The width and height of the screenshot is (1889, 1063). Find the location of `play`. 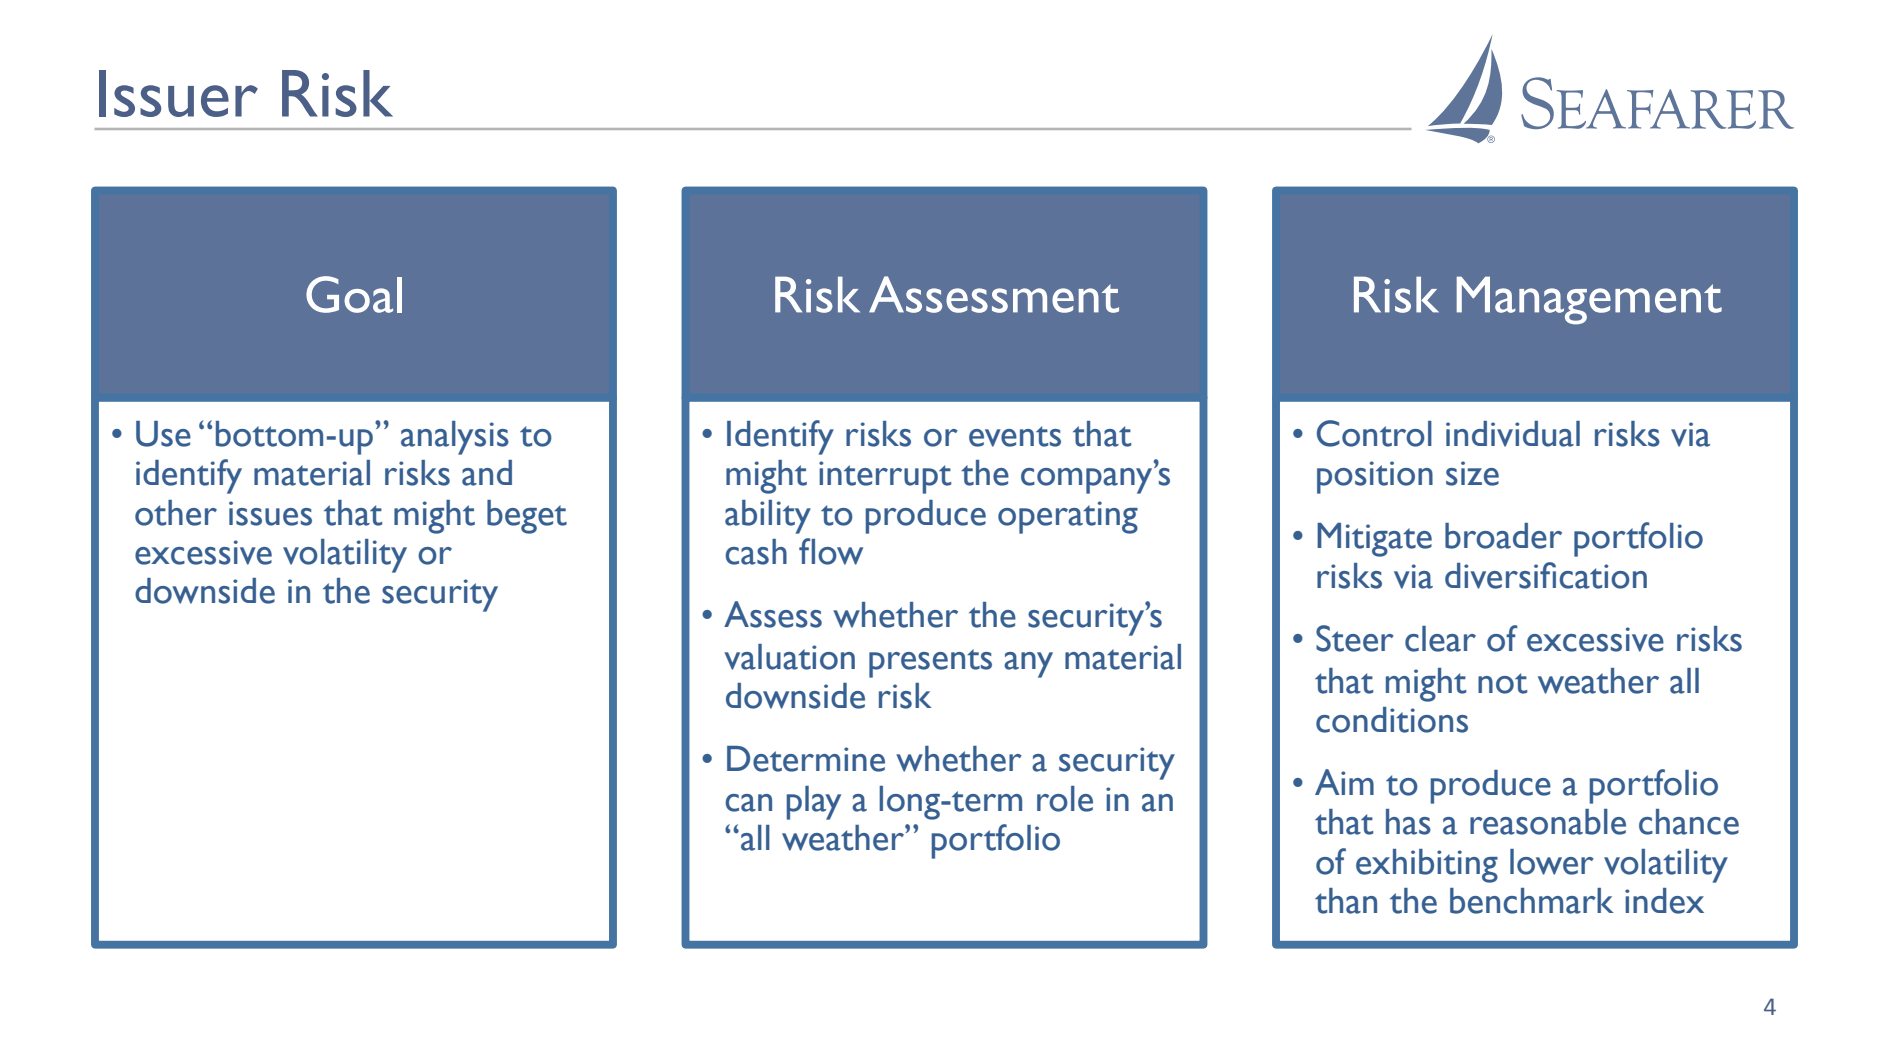

play is located at coordinates (813, 803).
